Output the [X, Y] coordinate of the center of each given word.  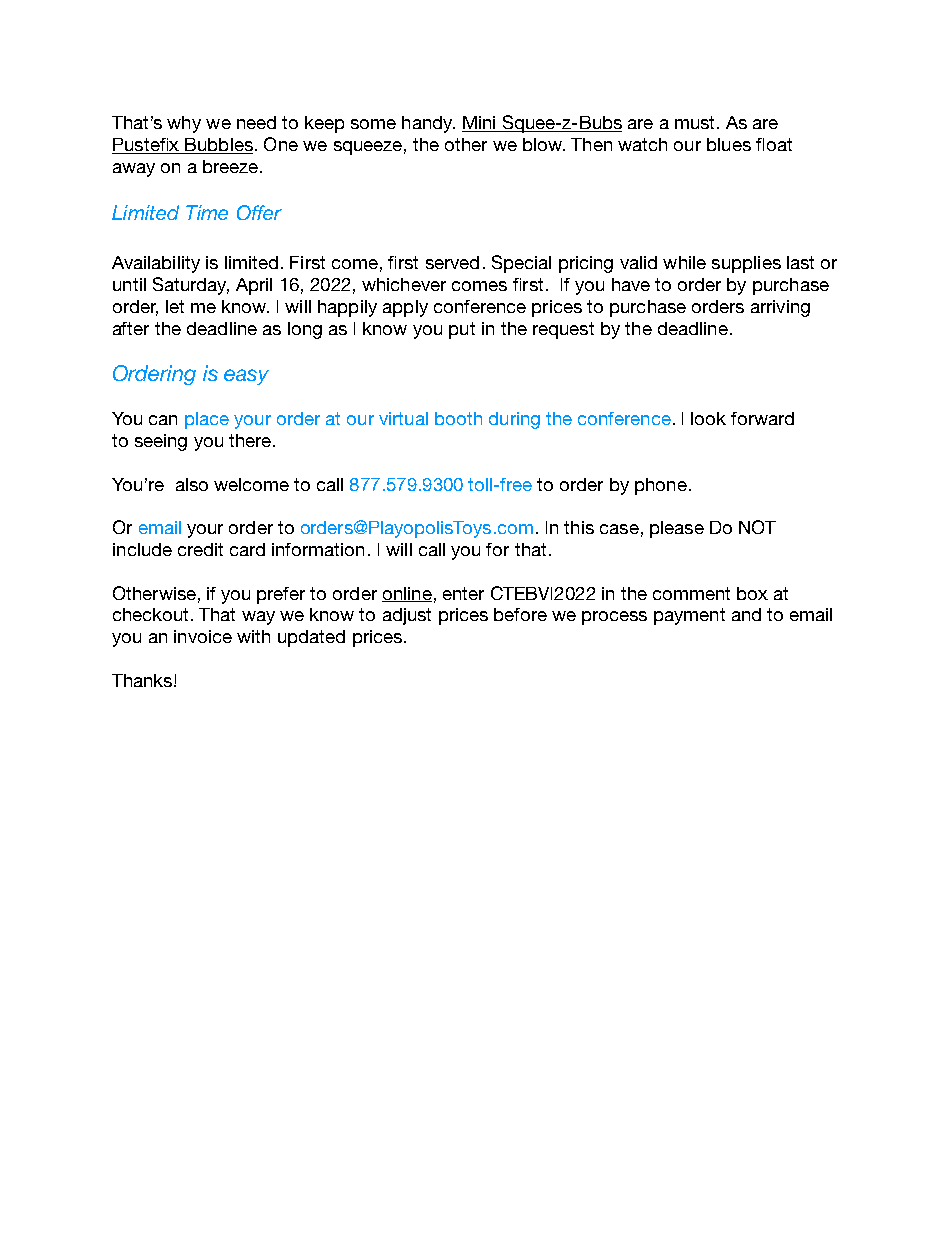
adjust [407, 616]
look [708, 418]
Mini [480, 124]
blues [729, 144]
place [207, 420]
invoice [203, 636]
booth [458, 418]
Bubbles [218, 146]
